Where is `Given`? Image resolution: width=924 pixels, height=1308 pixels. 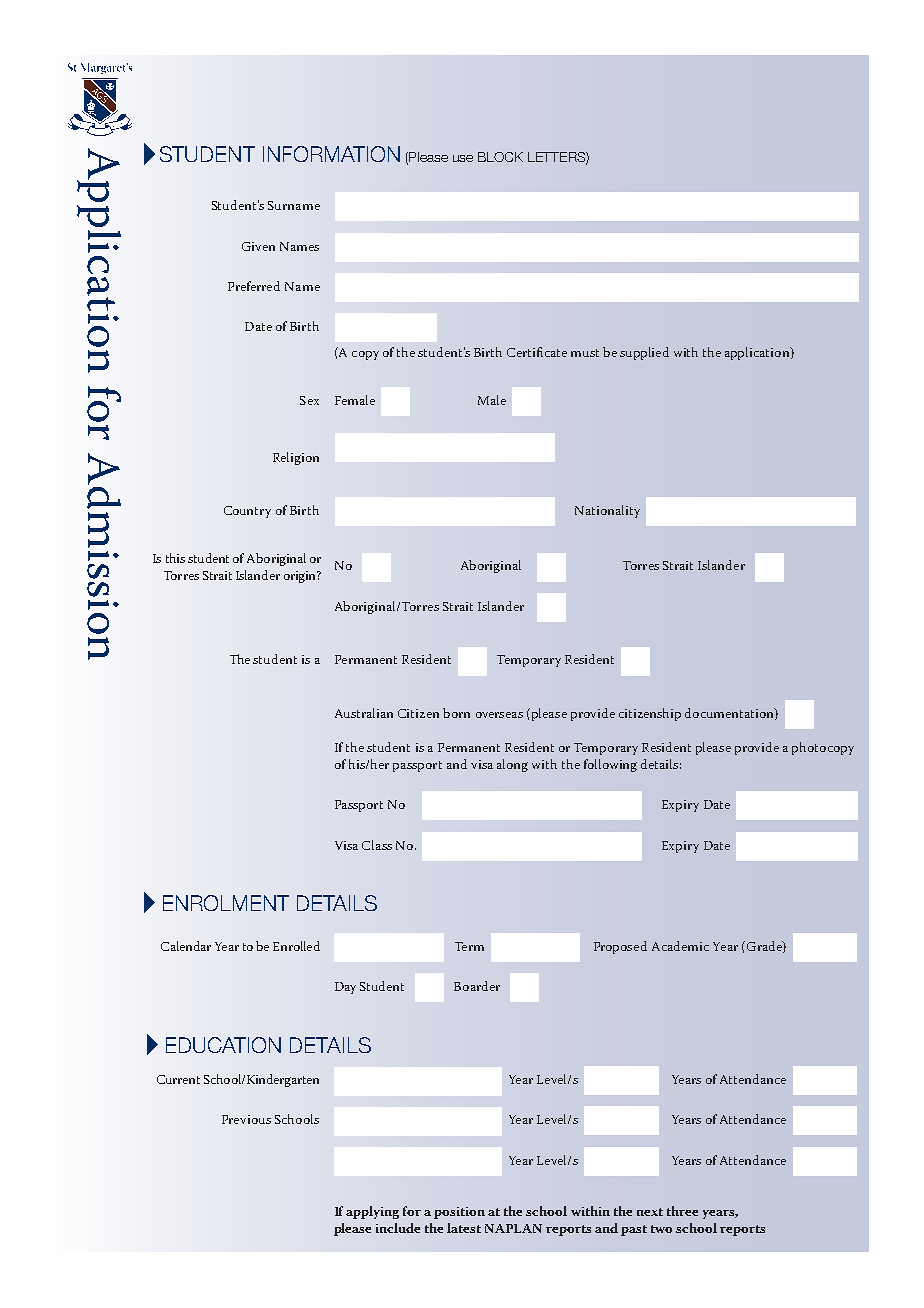
Given is located at coordinates (258, 246).
